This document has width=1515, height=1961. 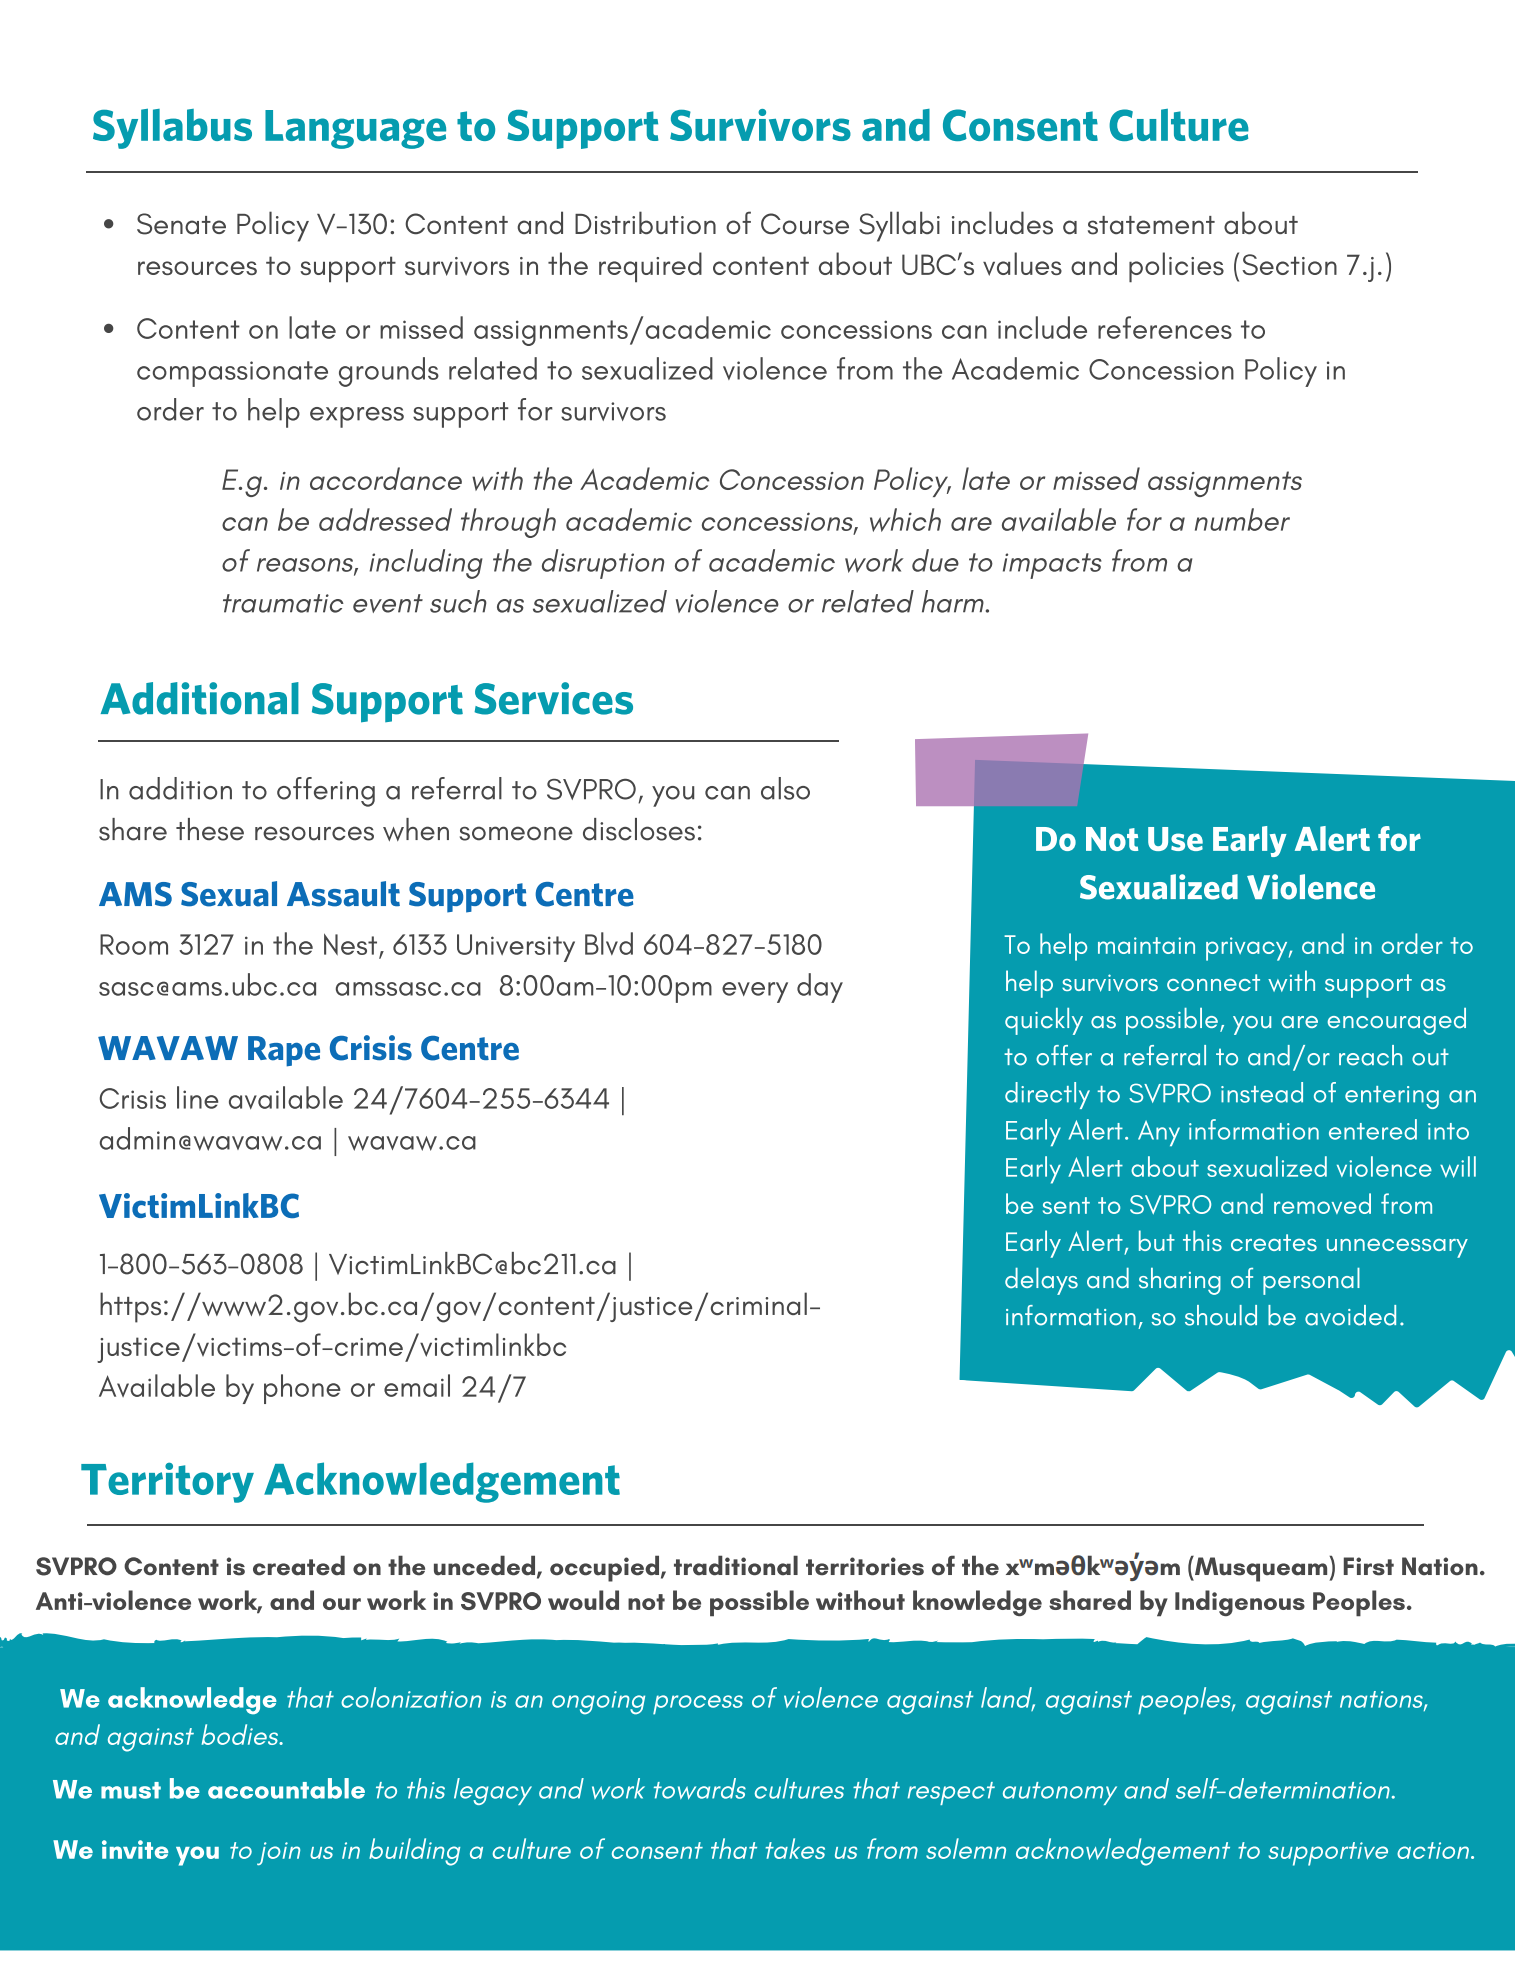 I want to click on action, so click(x=1434, y=1850).
